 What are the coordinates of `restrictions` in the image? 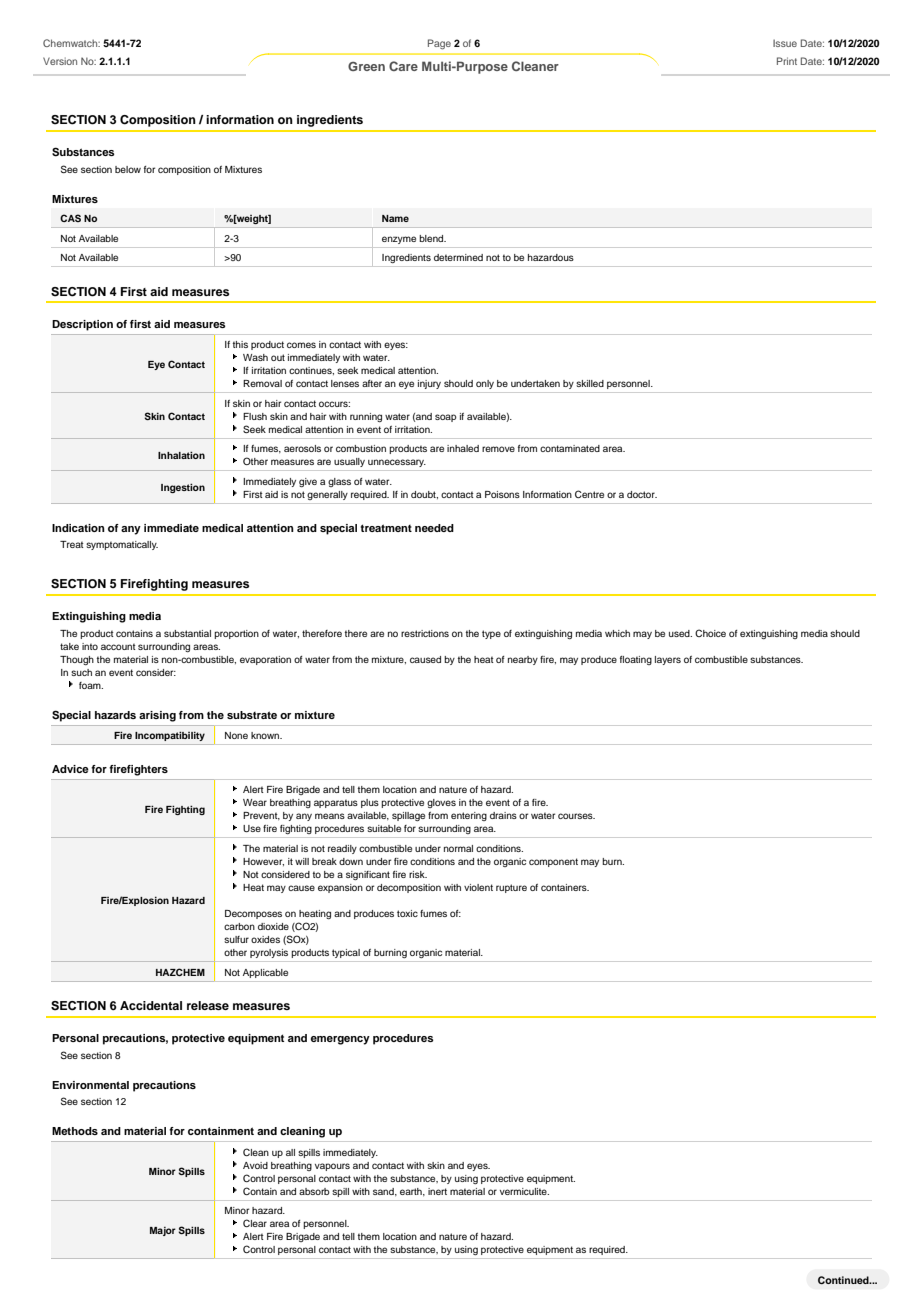 It's located at (425, 633).
